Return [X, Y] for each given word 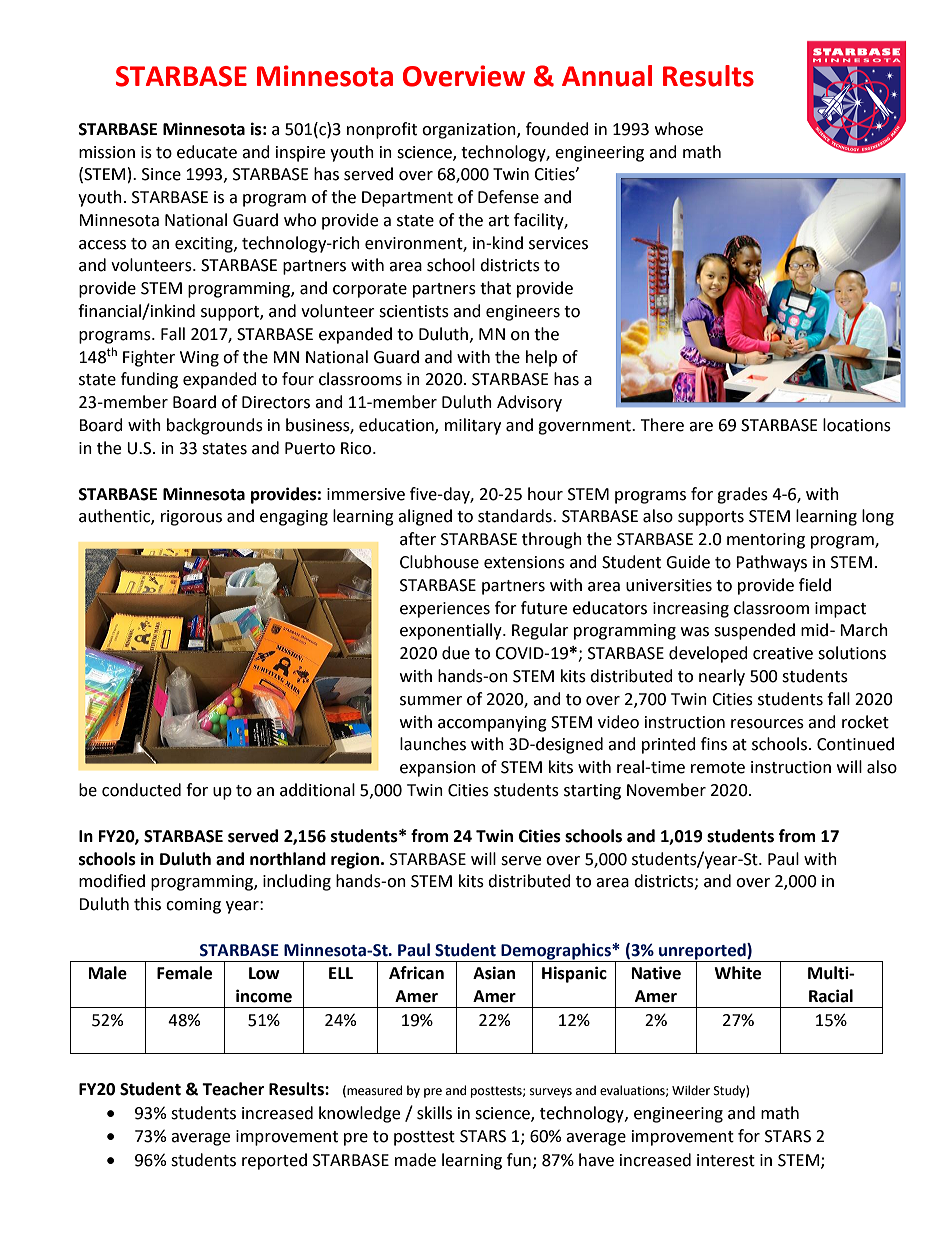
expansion [438, 769]
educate [207, 152]
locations [857, 425]
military [473, 426]
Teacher [233, 1089]
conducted [141, 790]
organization [470, 131]
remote [718, 768]
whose [679, 129]
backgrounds [215, 426]
